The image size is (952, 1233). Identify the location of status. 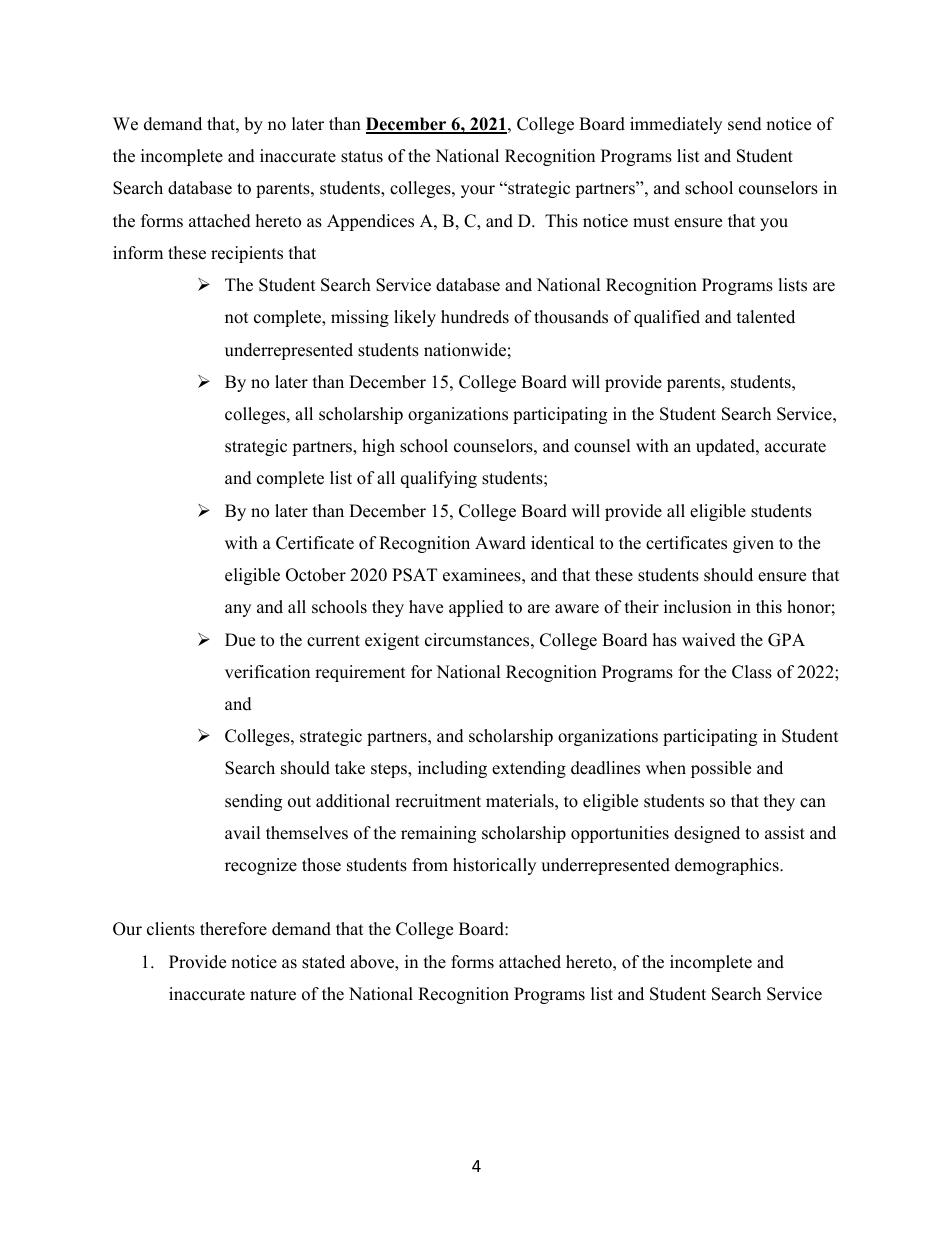
(362, 157).
